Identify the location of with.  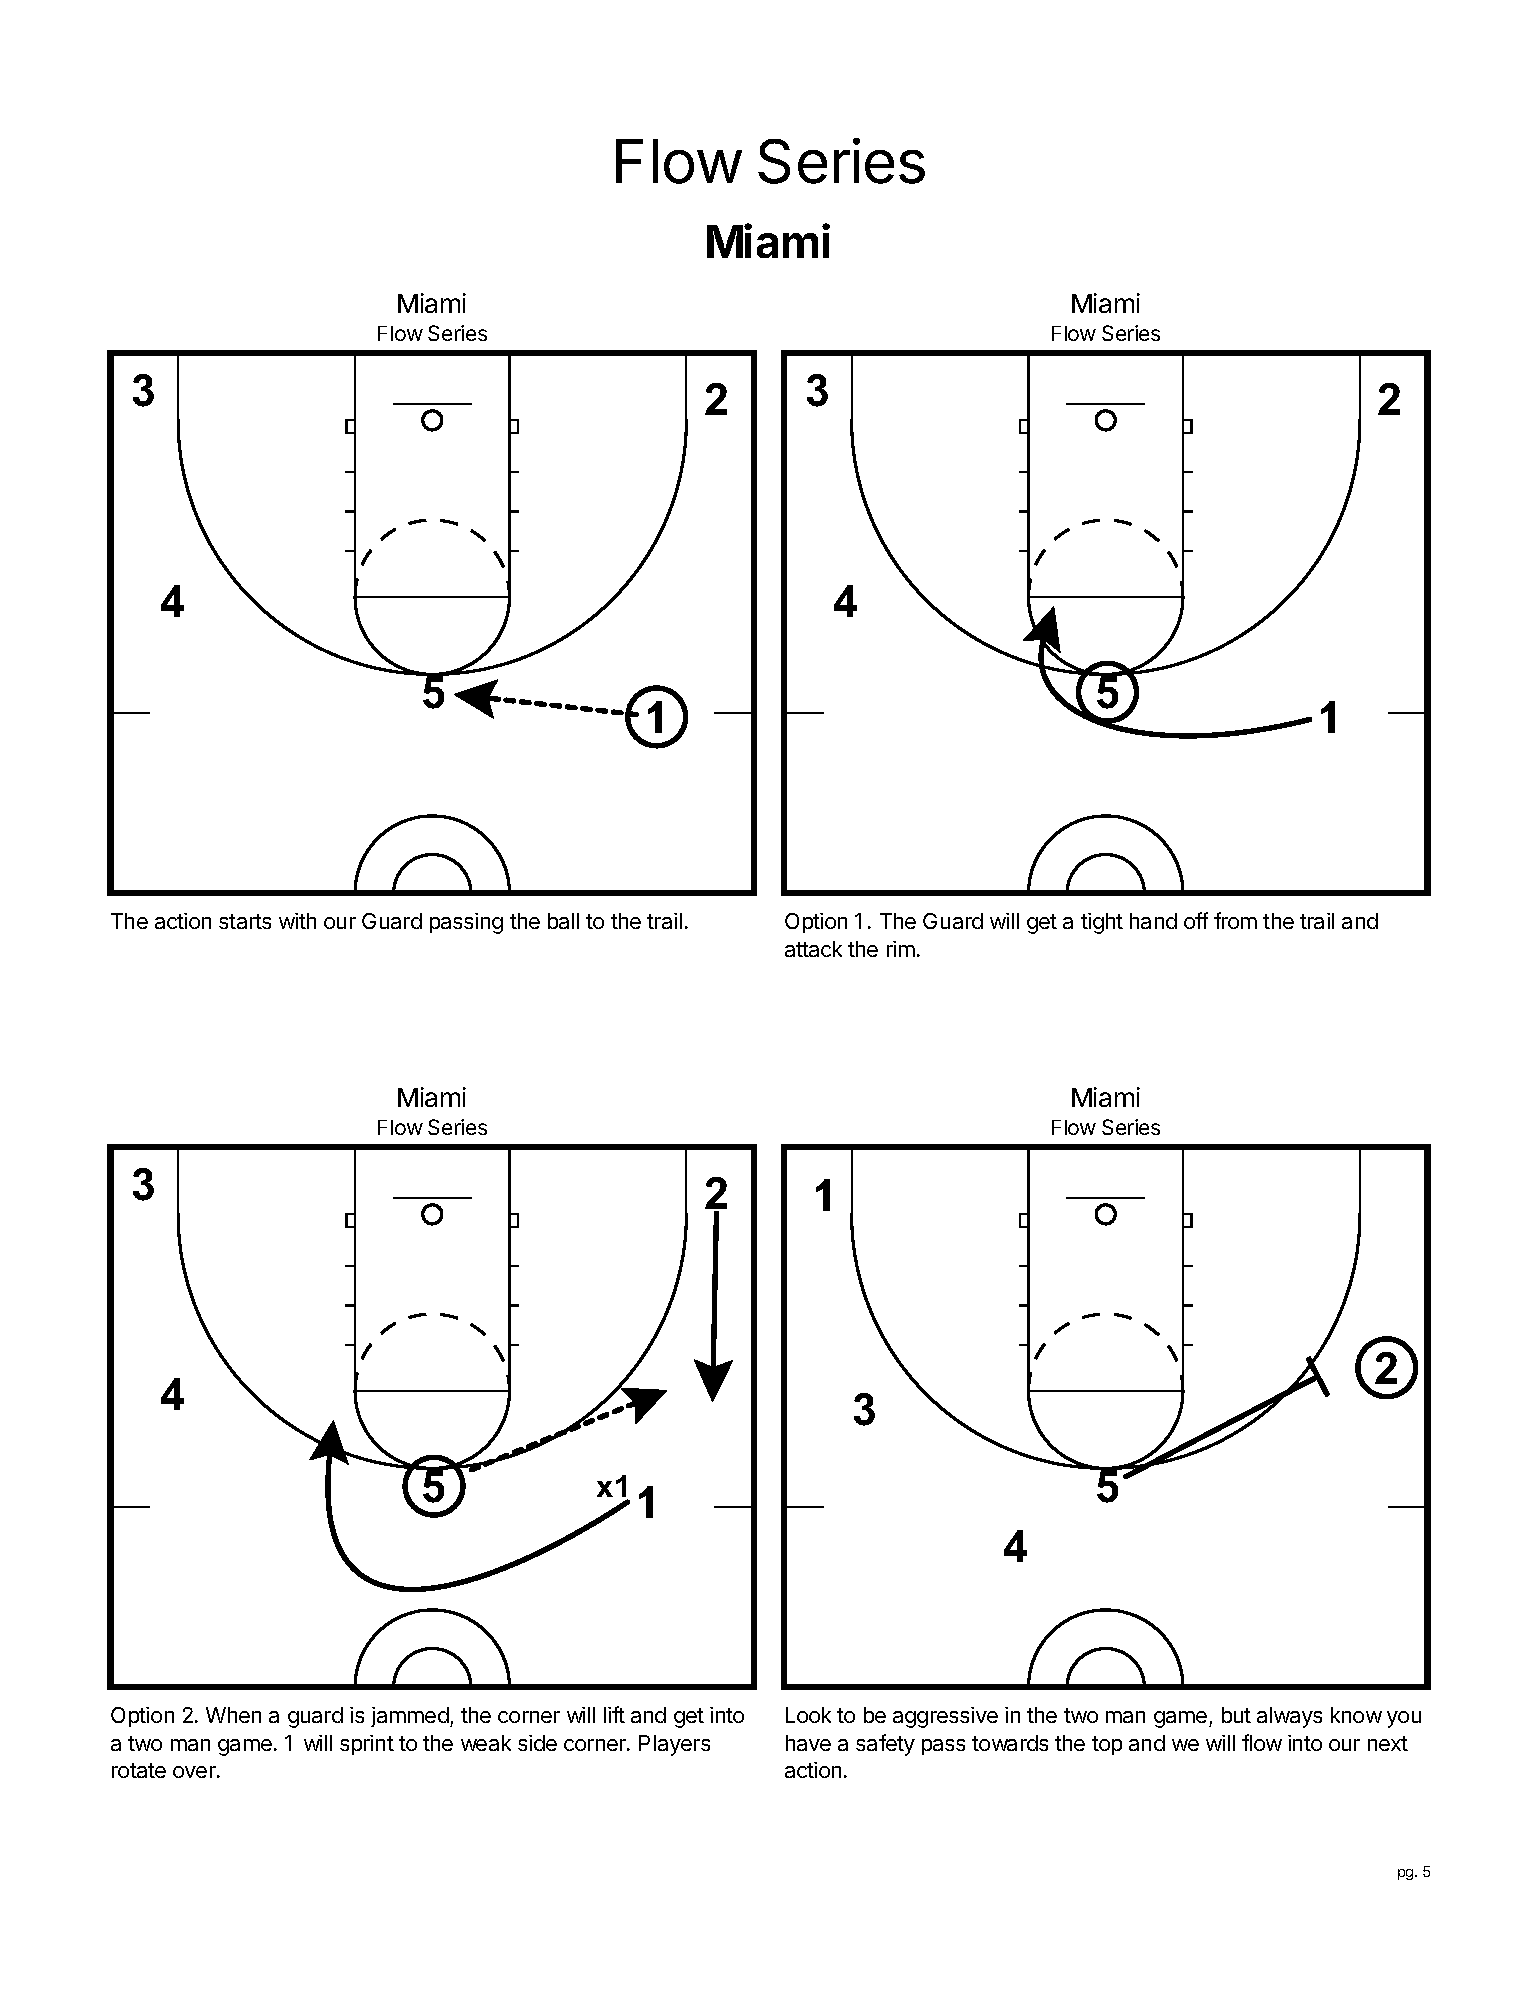
(297, 921).
